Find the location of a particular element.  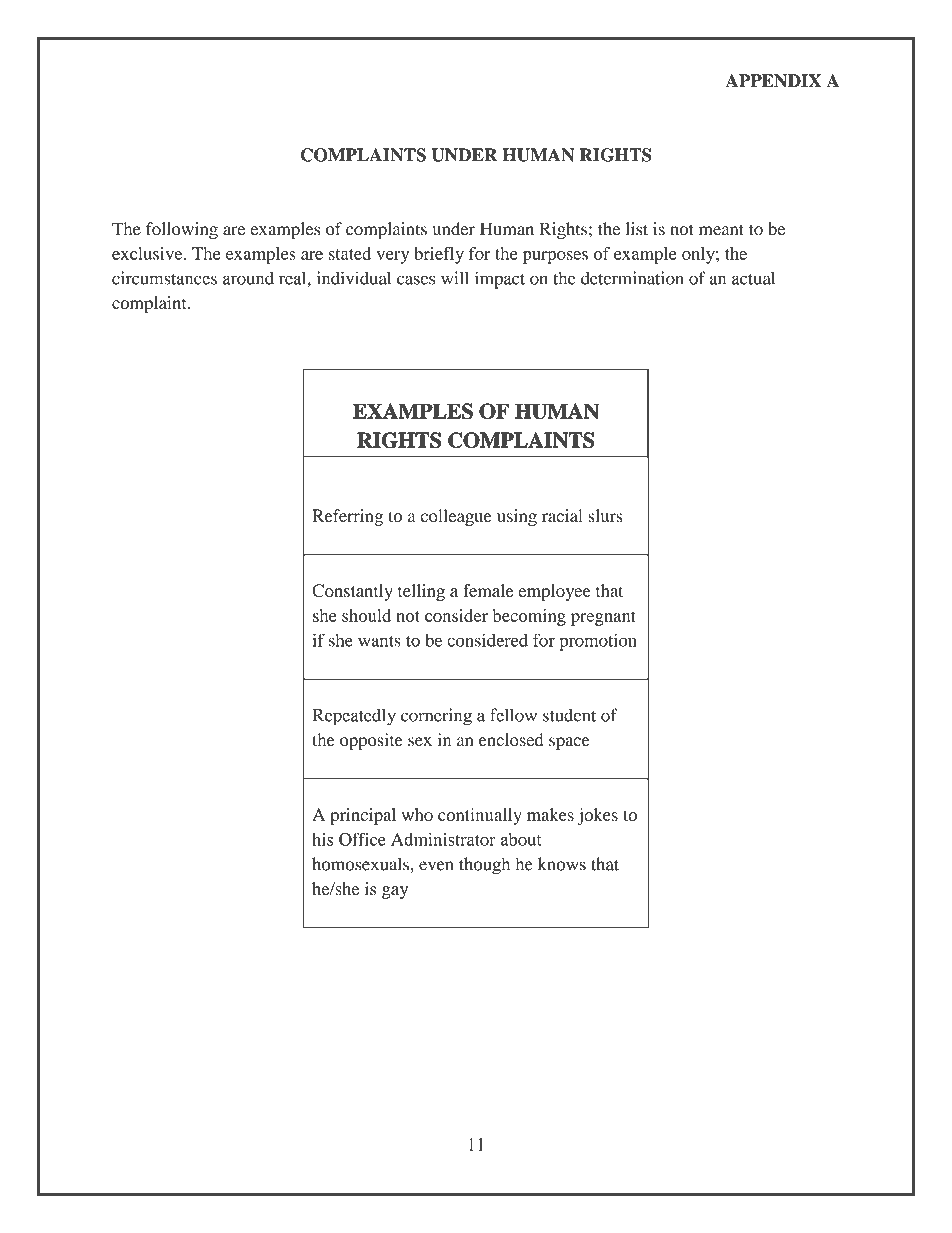

cornering is located at coordinates (436, 717).
